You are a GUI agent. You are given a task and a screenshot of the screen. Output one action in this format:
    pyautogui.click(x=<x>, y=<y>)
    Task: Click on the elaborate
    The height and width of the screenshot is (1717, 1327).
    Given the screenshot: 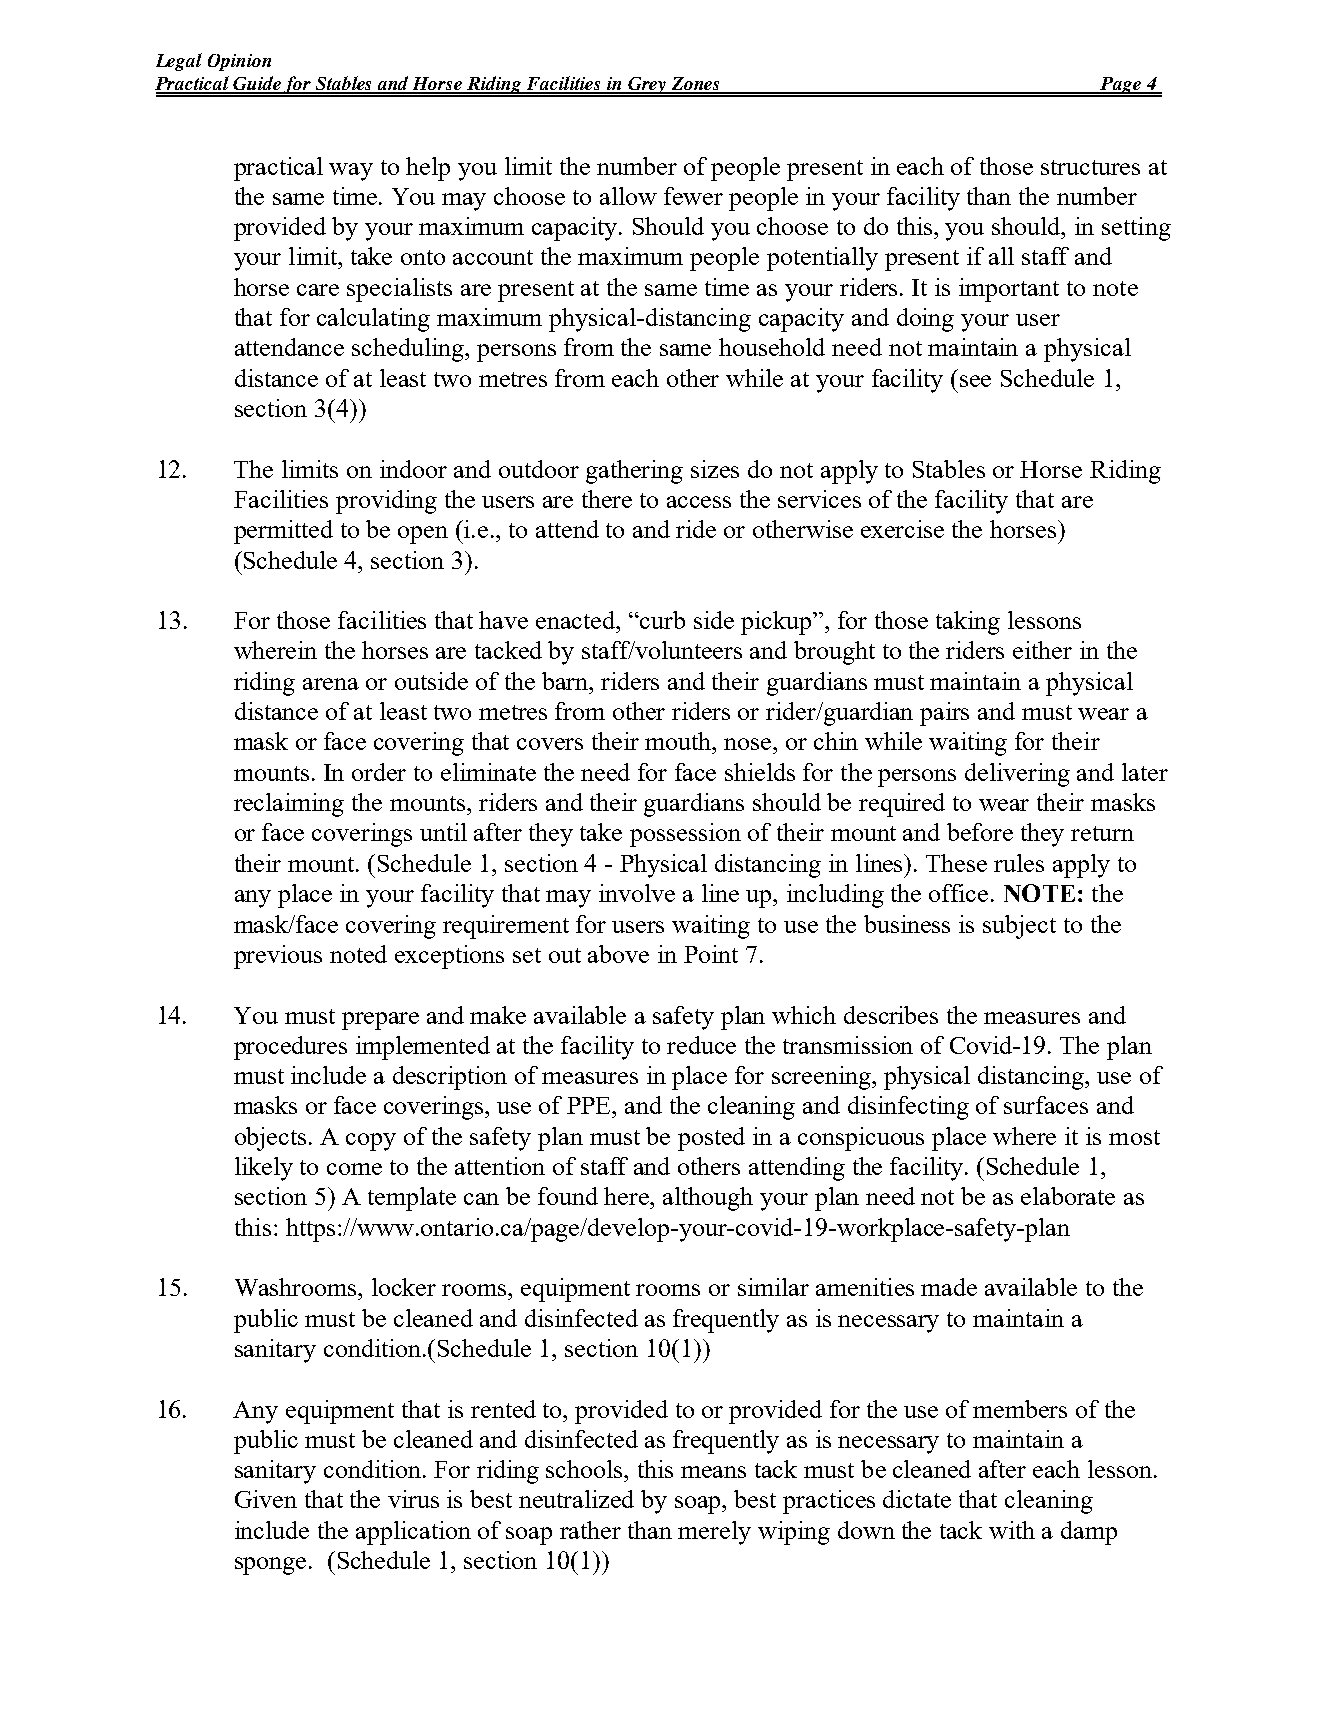 What is the action you would take?
    pyautogui.click(x=1068, y=1196)
